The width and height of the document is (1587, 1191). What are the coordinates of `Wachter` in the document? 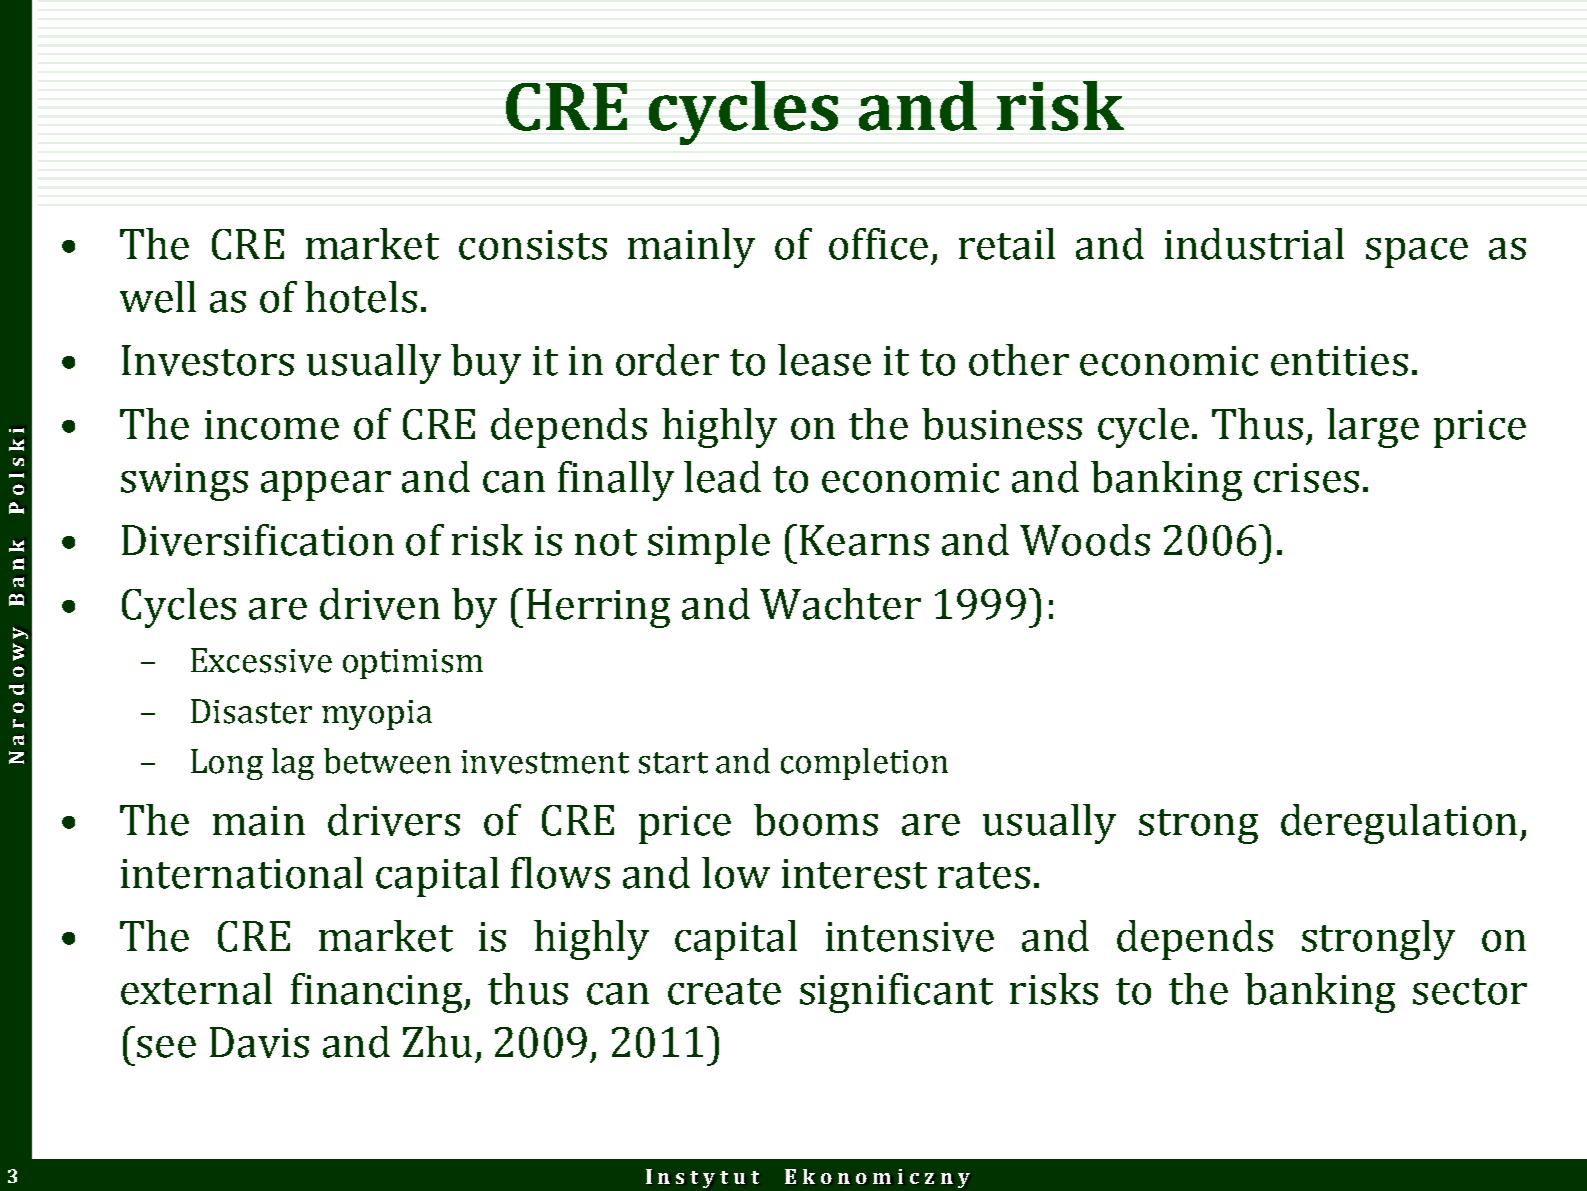 It's located at (840, 604).
